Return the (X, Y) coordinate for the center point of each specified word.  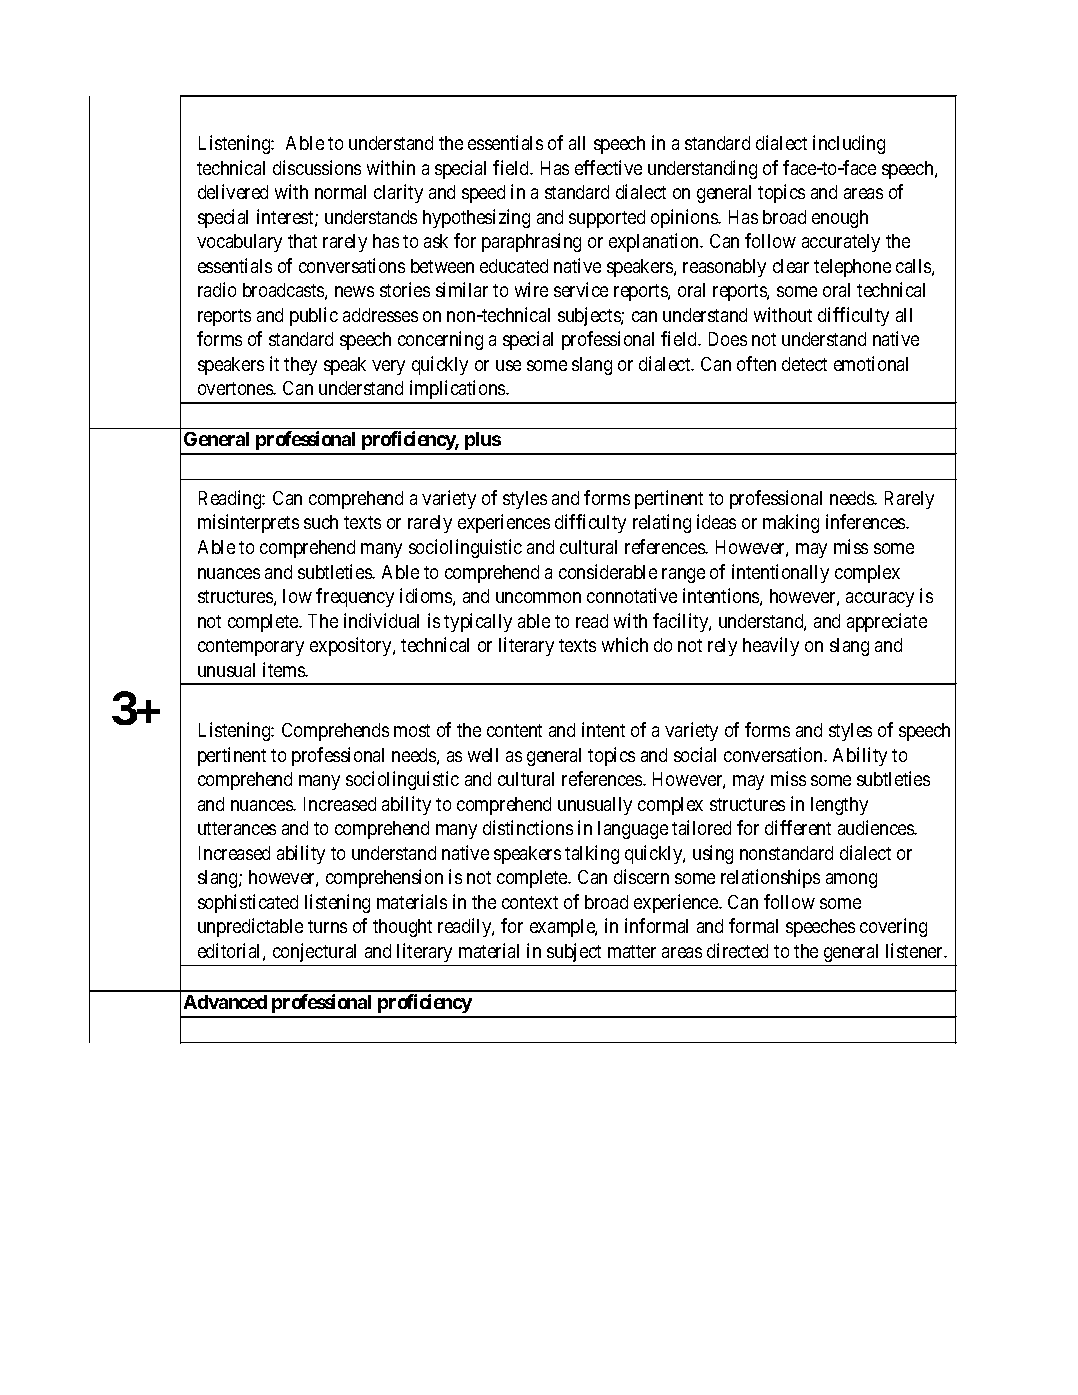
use (508, 365)
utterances (237, 828)
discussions (317, 167)
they (300, 366)
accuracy (880, 599)
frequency (355, 597)
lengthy (839, 806)
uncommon (538, 597)
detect (804, 364)
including (849, 144)
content (514, 730)
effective (608, 167)
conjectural (314, 952)
